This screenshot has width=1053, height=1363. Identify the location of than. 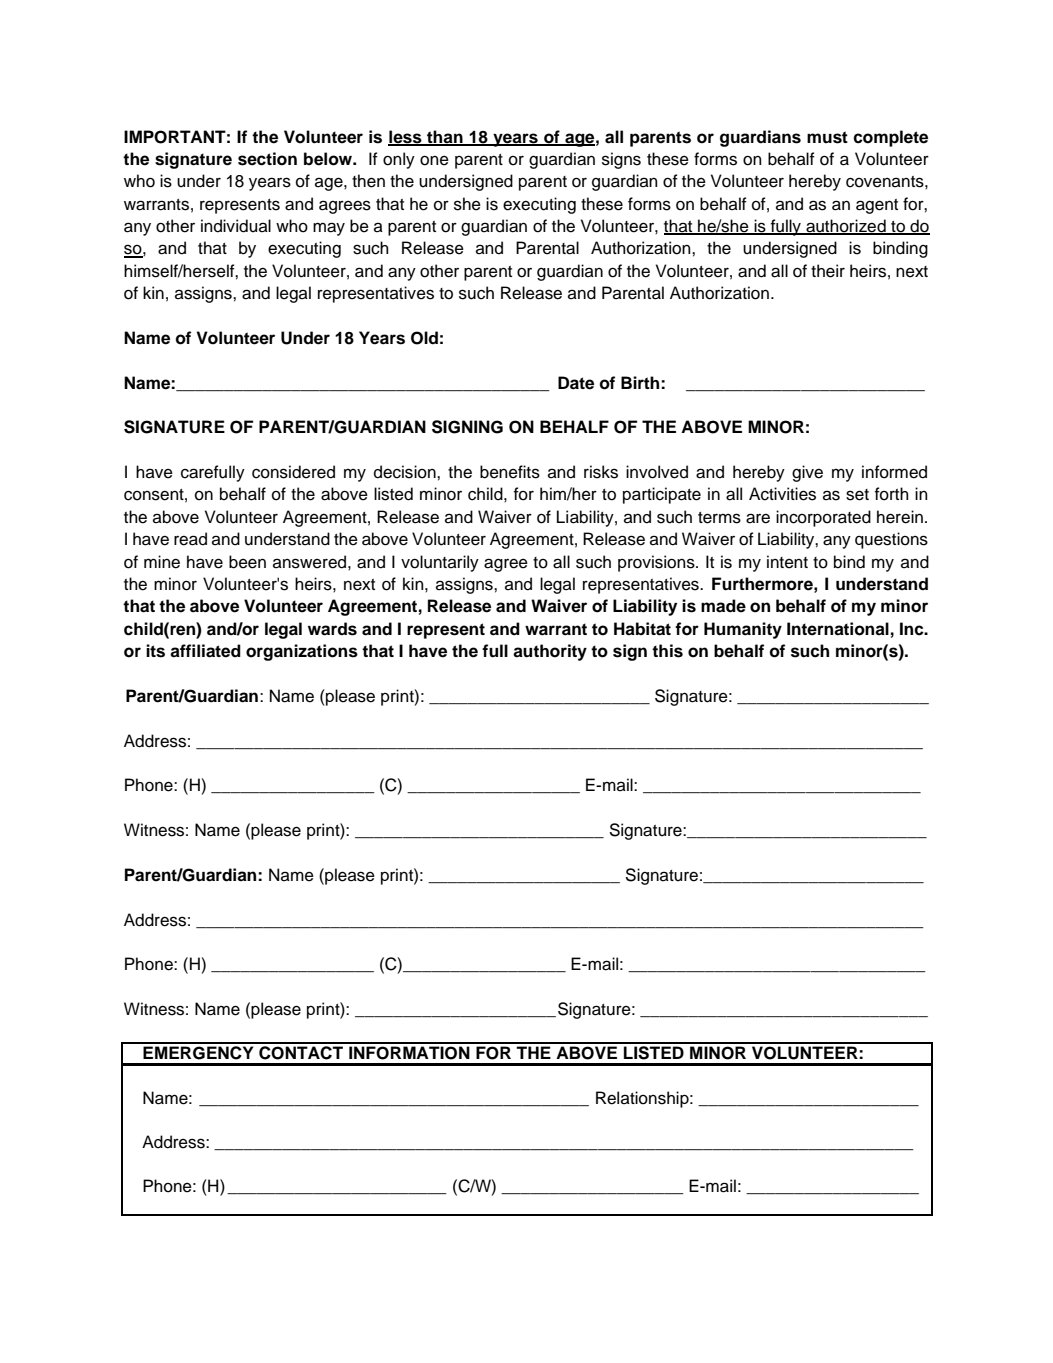
(445, 137).
